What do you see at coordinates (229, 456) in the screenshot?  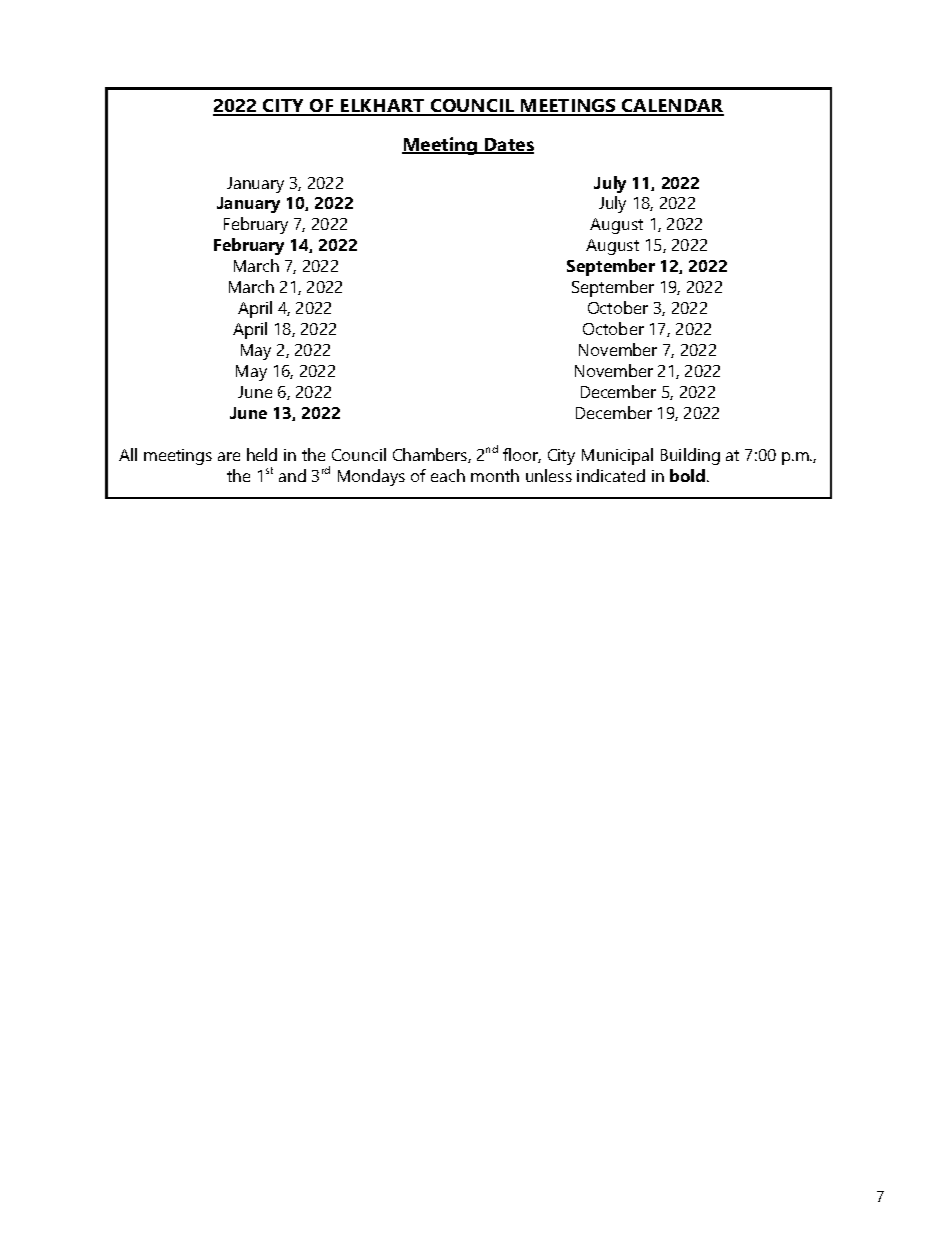 I see `are` at bounding box center [229, 456].
